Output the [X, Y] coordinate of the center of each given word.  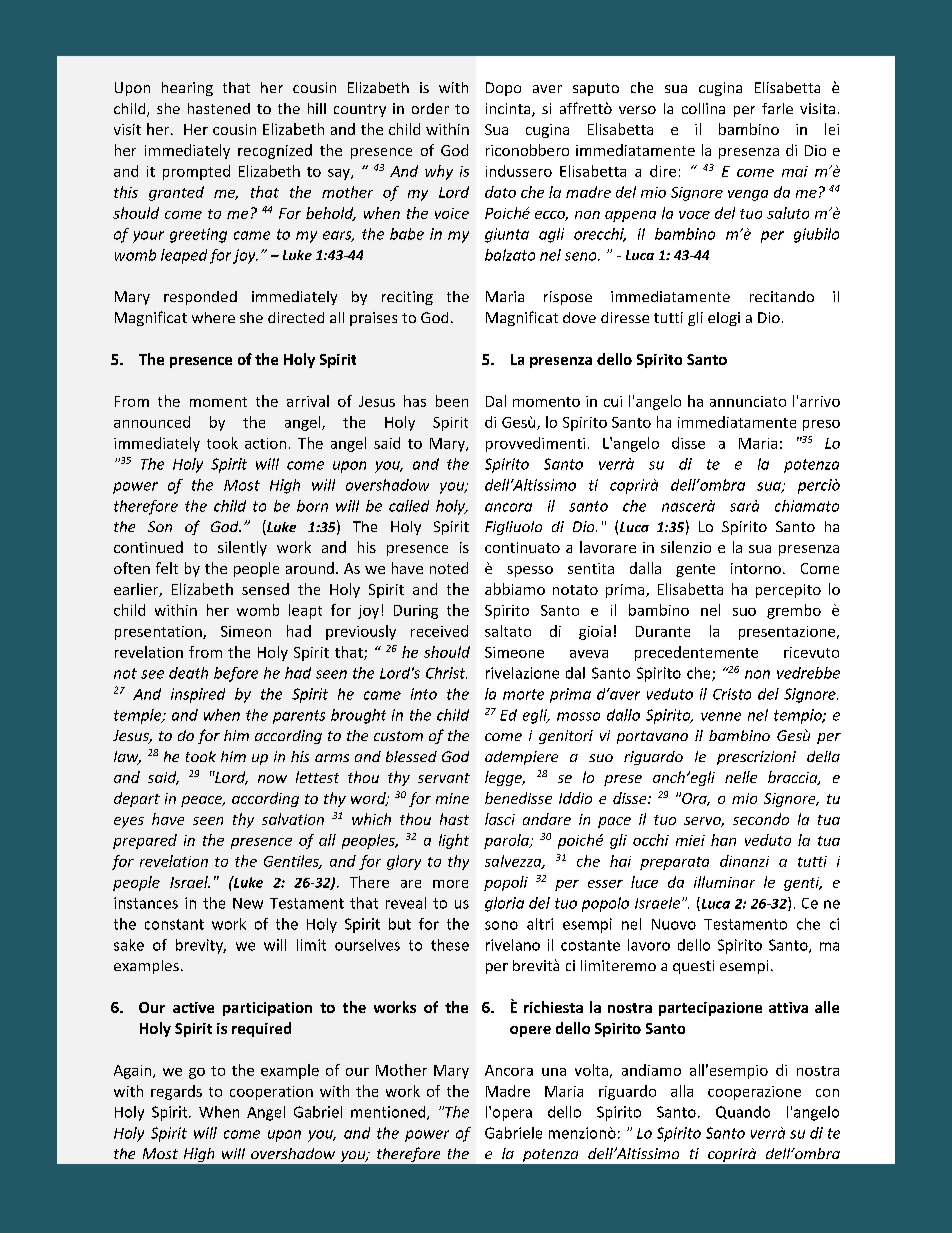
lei [832, 129]
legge [504, 778]
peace [203, 801]
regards [176, 1092]
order [430, 108]
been [452, 401]
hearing [187, 89]
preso [821, 425]
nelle [741, 777]
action [265, 443]
